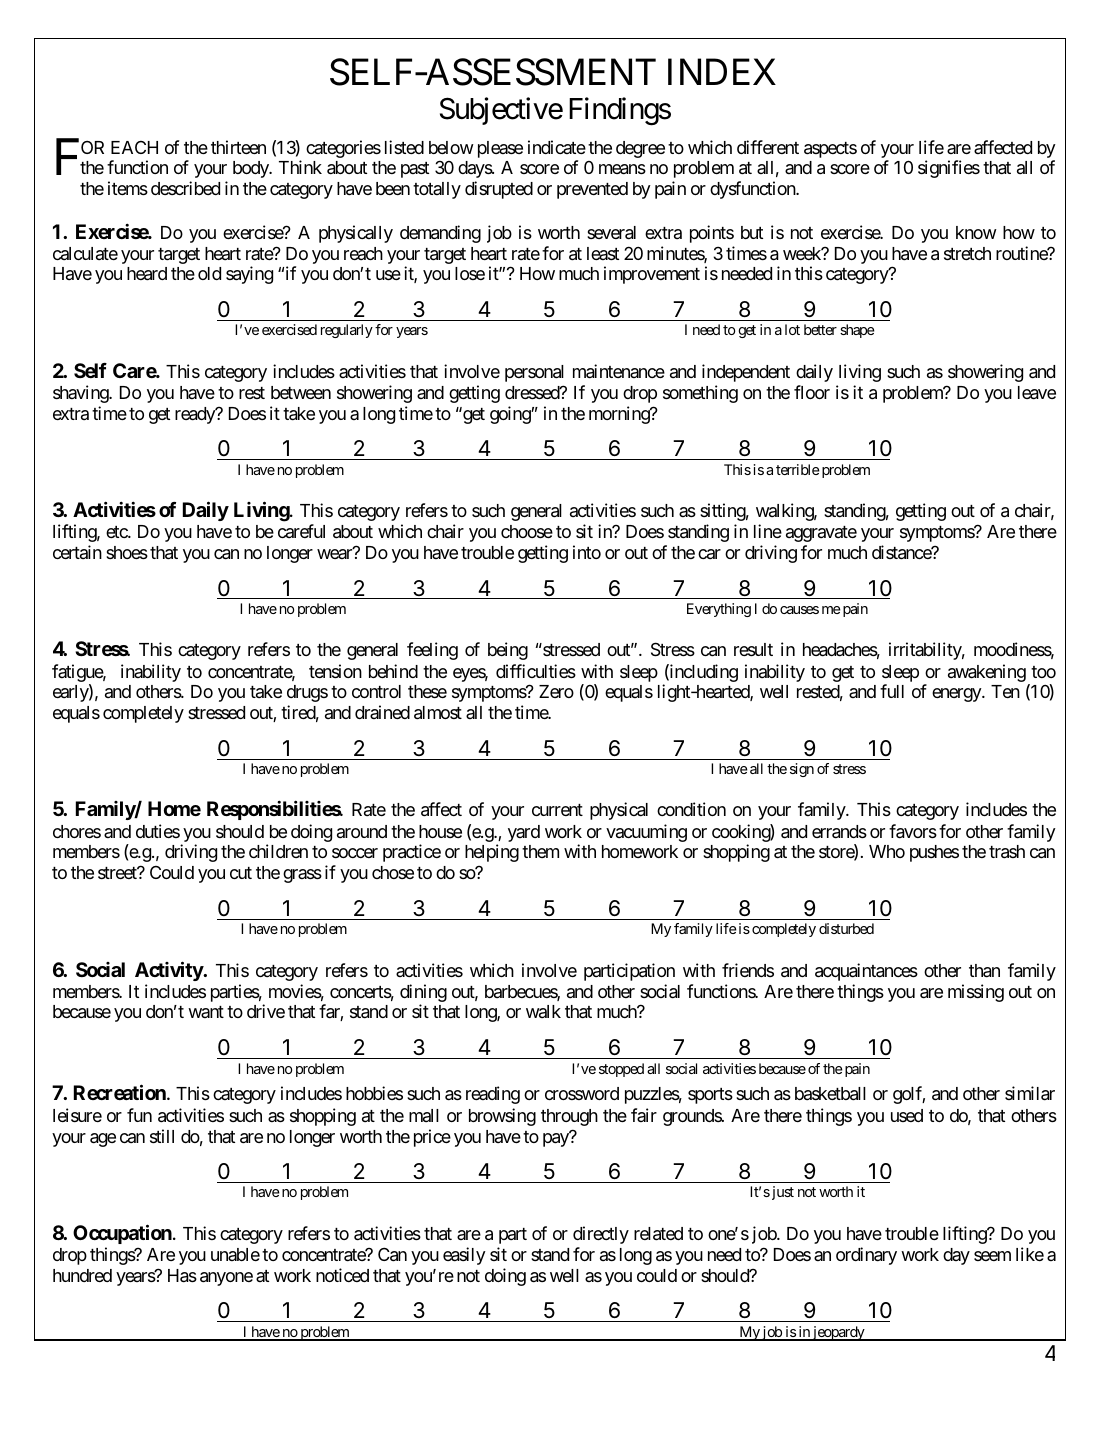 This image has height=1432, width=1107. I want to click on please, so click(500, 149).
